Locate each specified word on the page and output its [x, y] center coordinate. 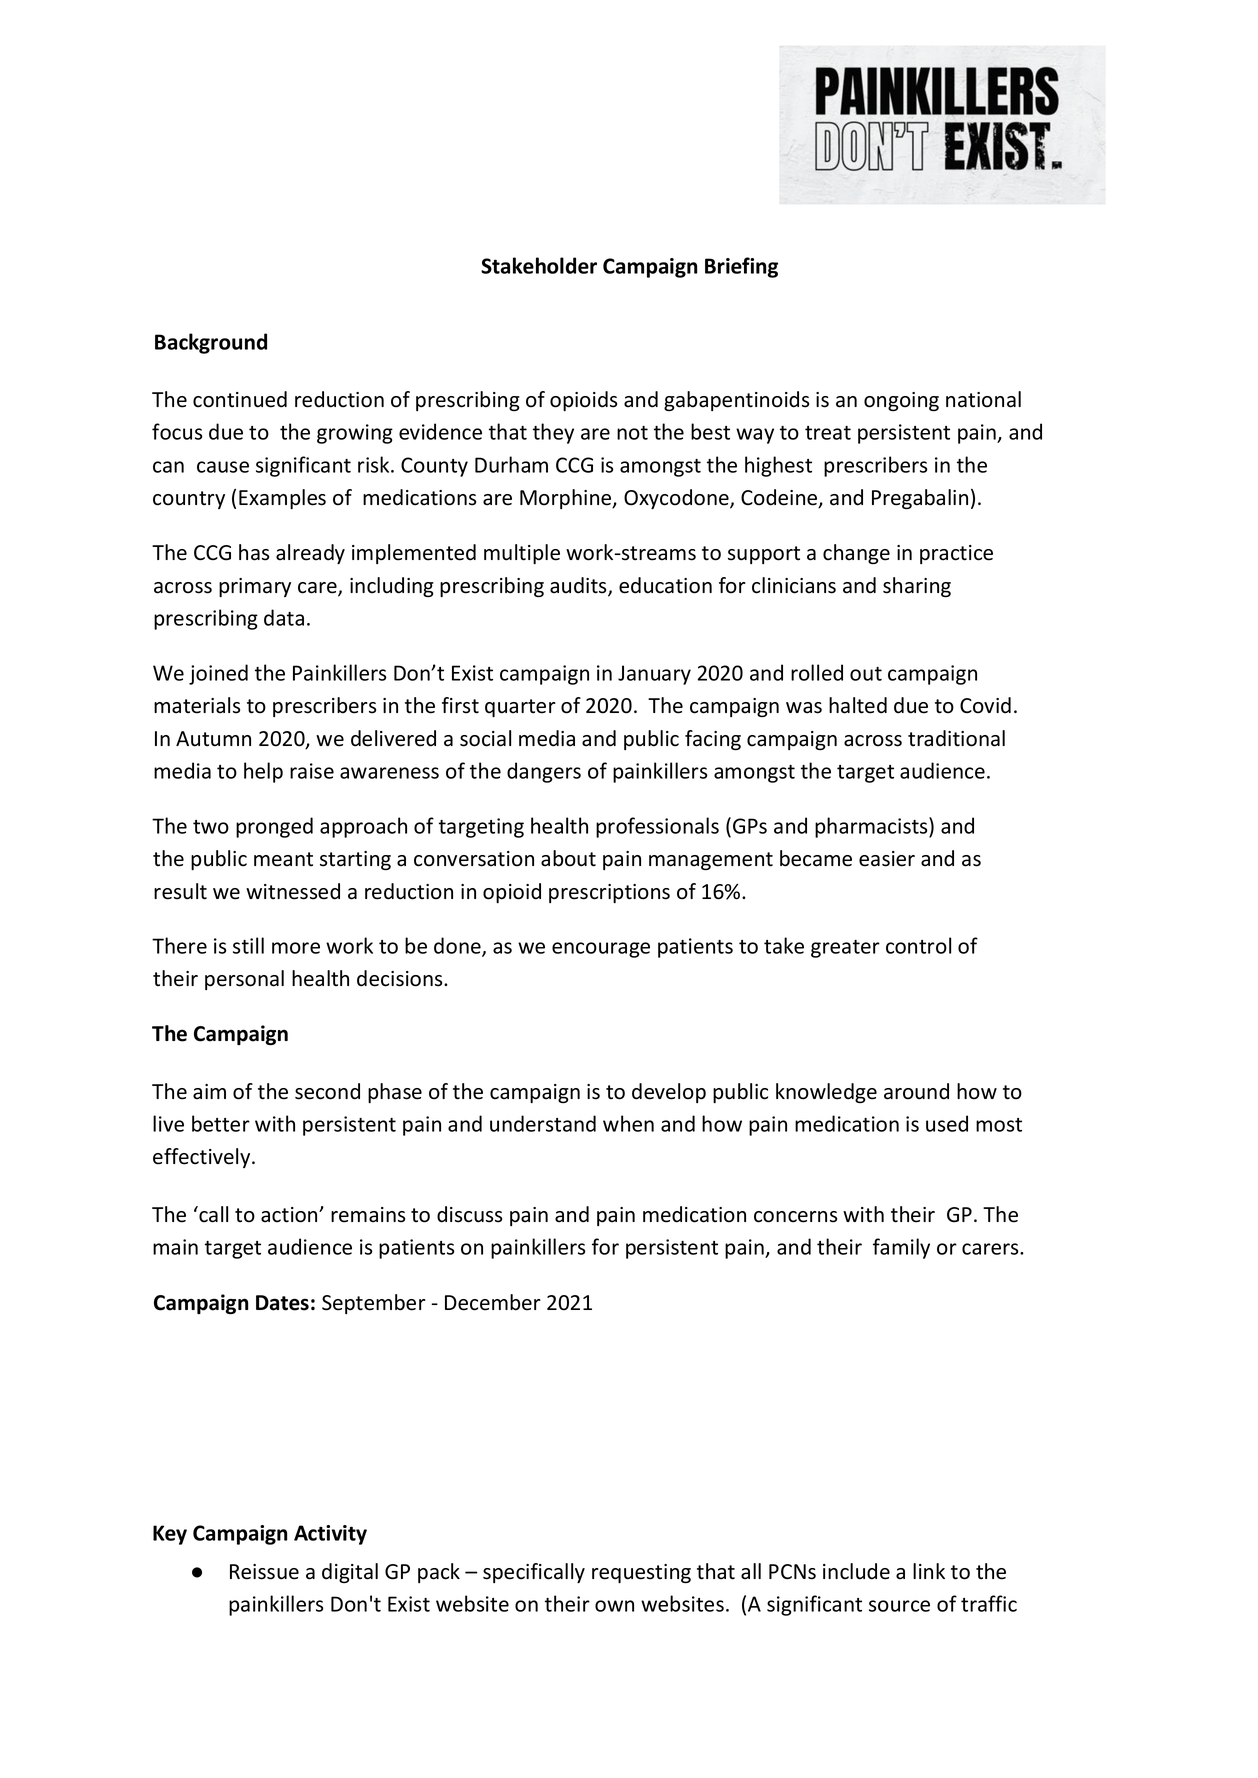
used [947, 1123]
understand [543, 1123]
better [221, 1123]
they [553, 433]
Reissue [264, 1572]
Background [211, 343]
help [263, 772]
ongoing [901, 401]
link [929, 1571]
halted [858, 705]
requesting [641, 1573]
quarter [520, 708]
